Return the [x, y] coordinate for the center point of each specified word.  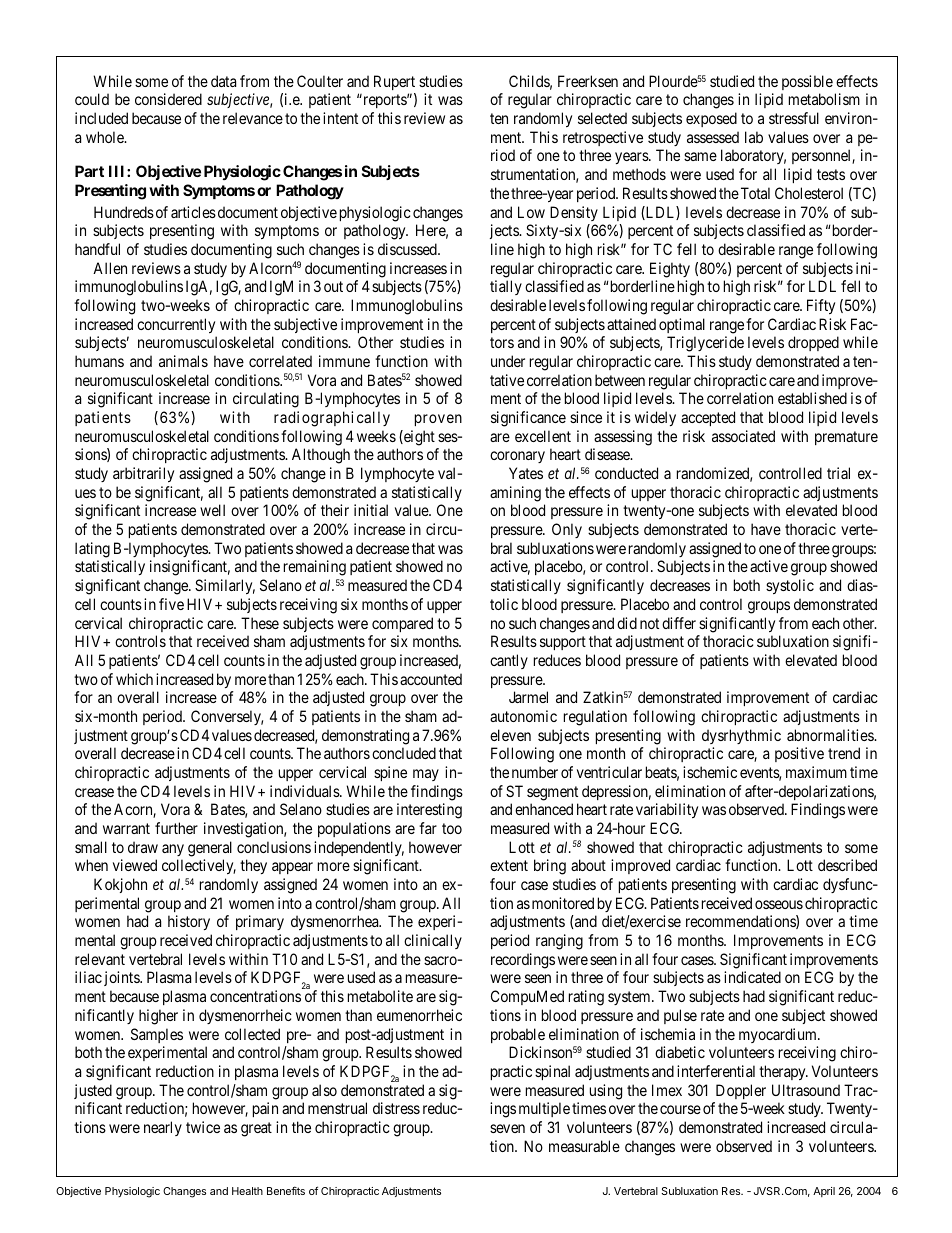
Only [567, 530]
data [223, 81]
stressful [794, 118]
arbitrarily [143, 474]
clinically [433, 941]
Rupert [394, 82]
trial [838, 473]
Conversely [227, 717]
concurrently [176, 325]
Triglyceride [705, 344]
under [508, 361]
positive [799, 754]
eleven [510, 735]
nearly [163, 1128]
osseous [779, 904]
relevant [100, 959]
